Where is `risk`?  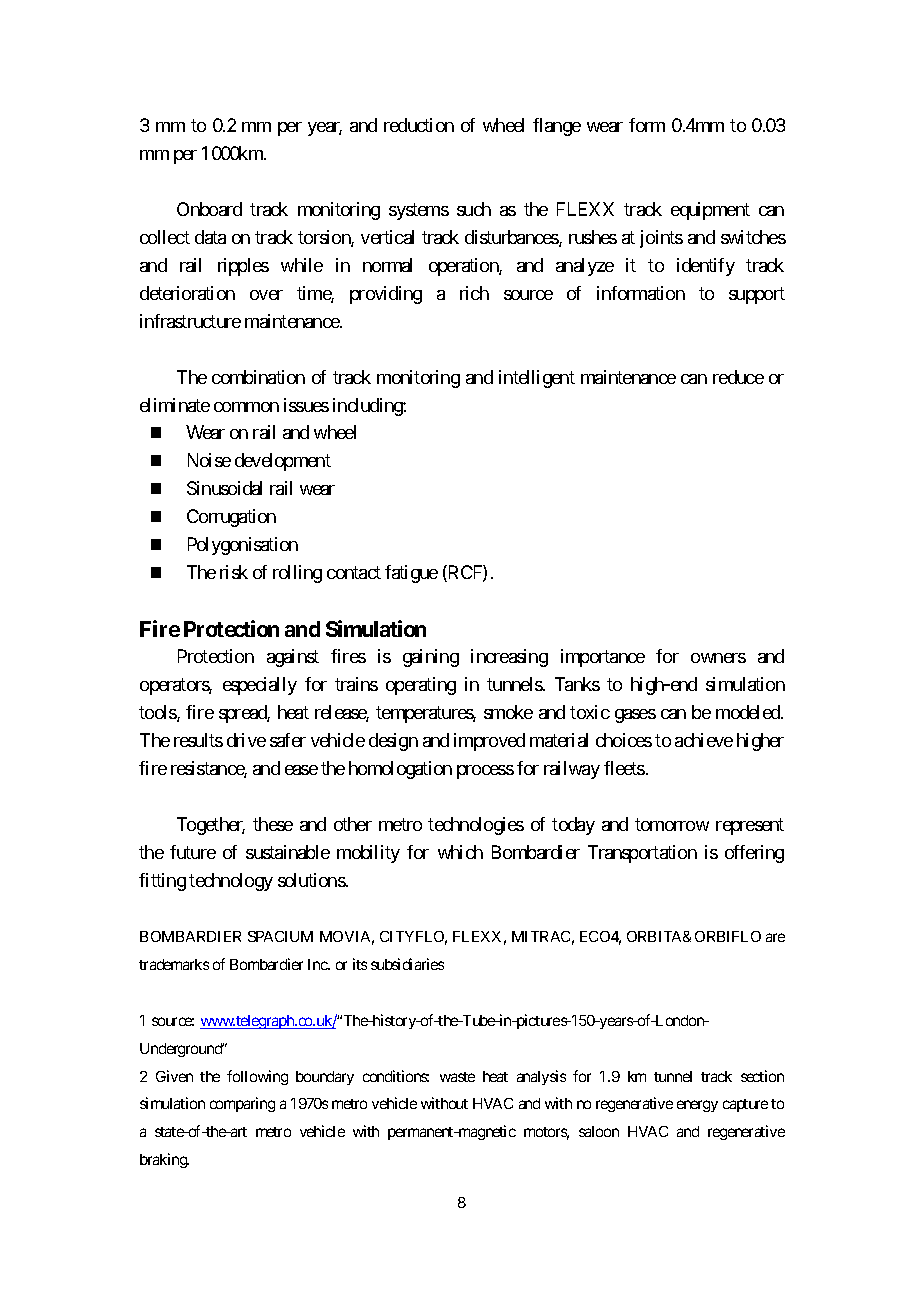 risk is located at coordinates (234, 572).
